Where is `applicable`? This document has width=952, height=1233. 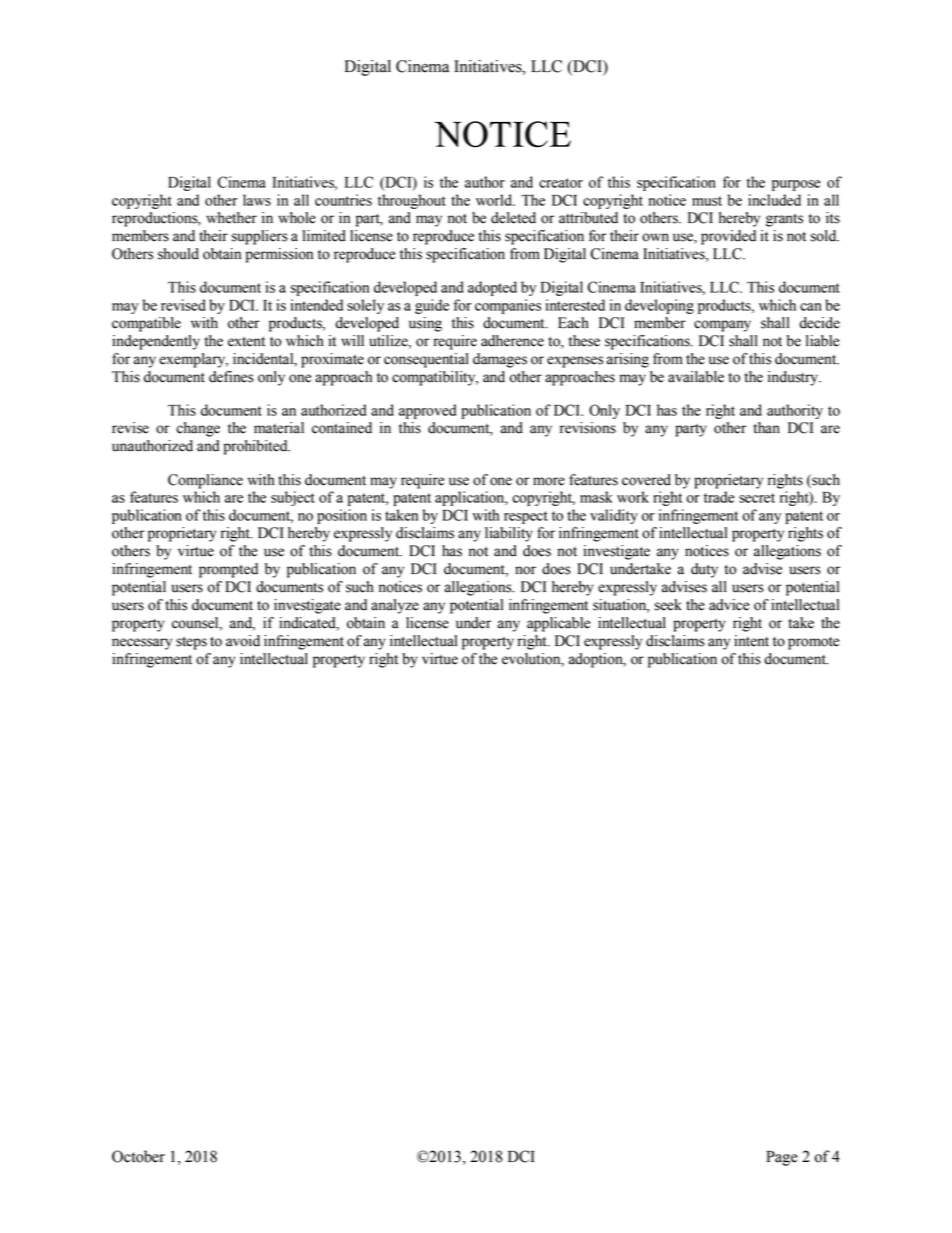
applicable is located at coordinates (558, 624).
